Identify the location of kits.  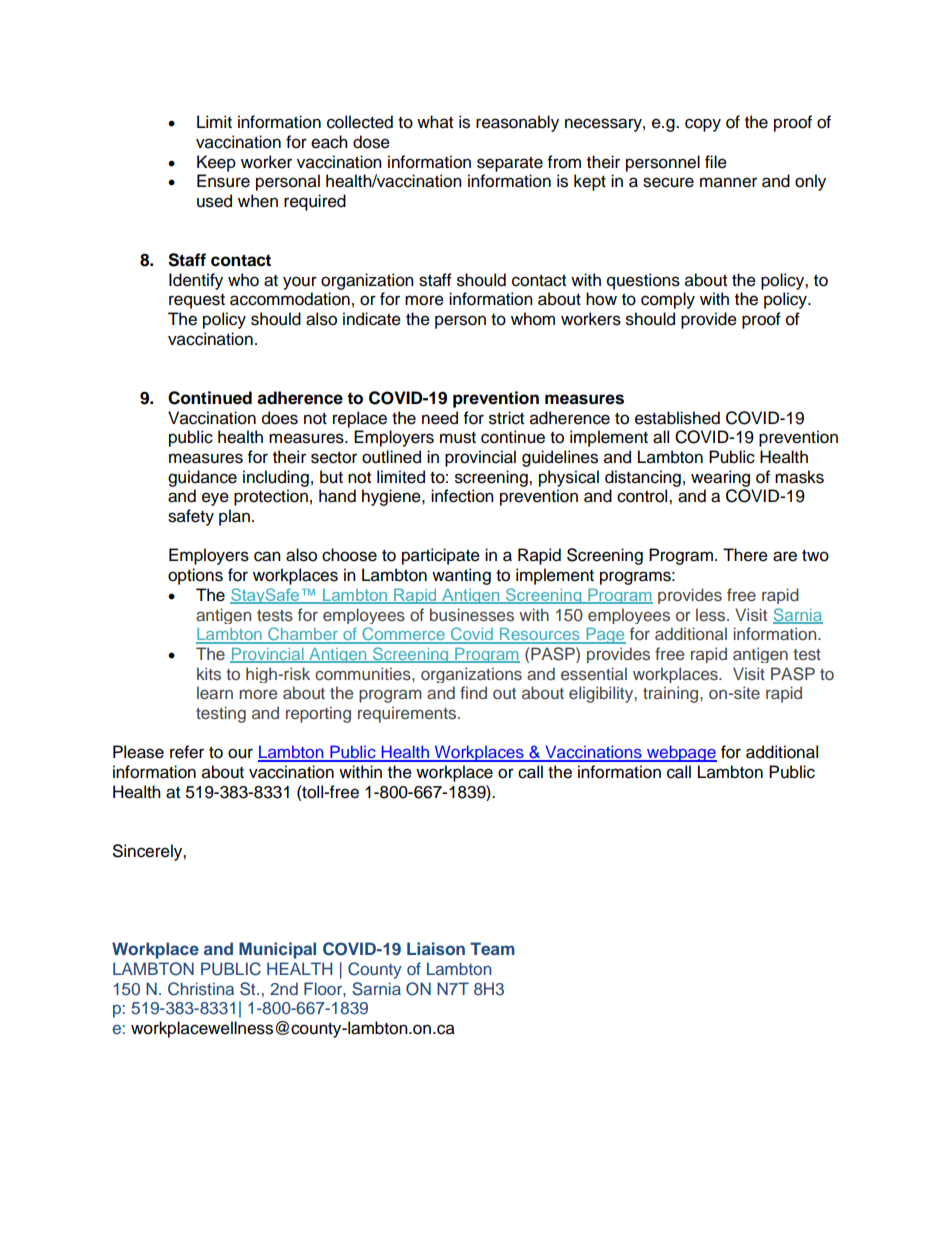
(209, 673).
